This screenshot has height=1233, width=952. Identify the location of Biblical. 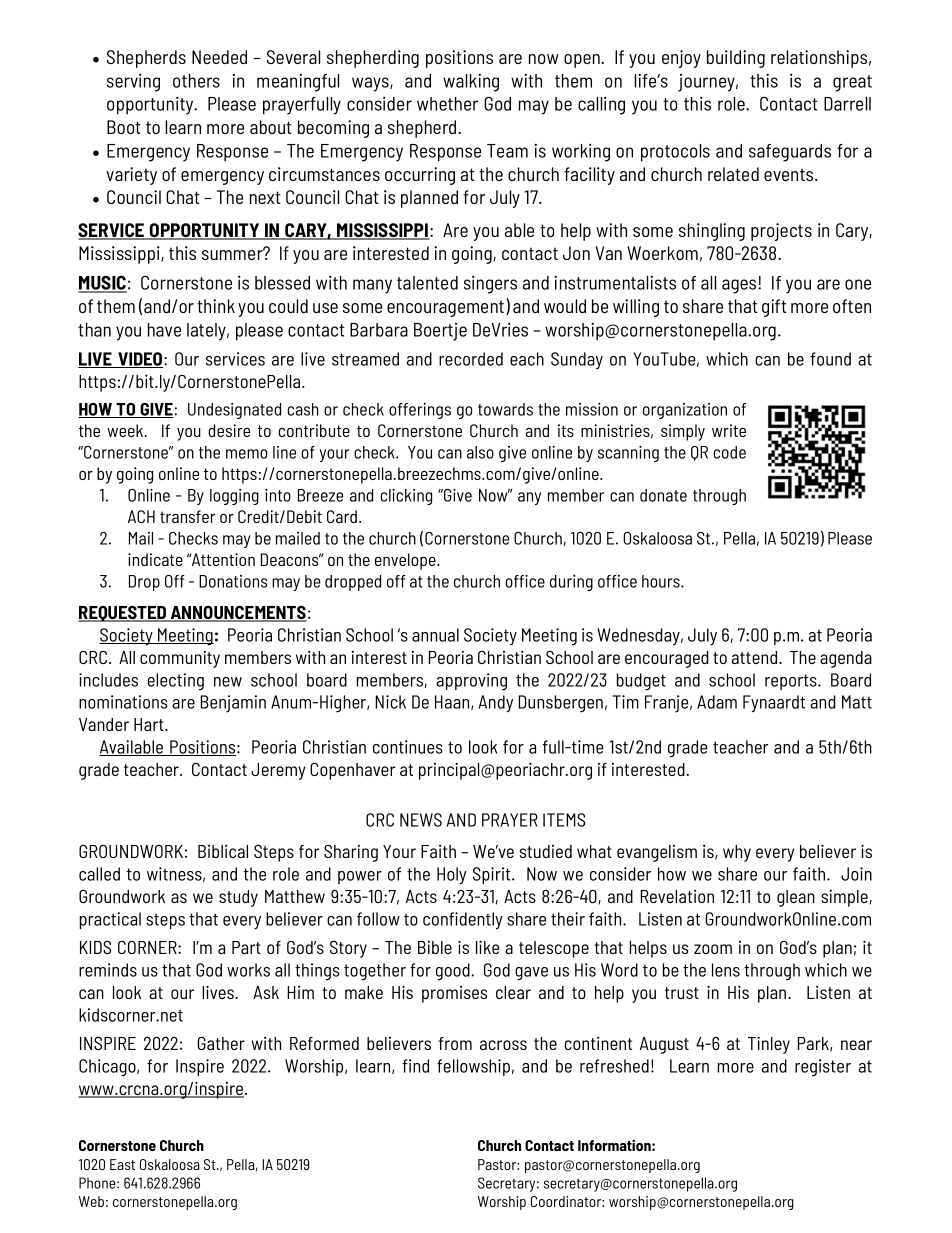
(223, 851).
